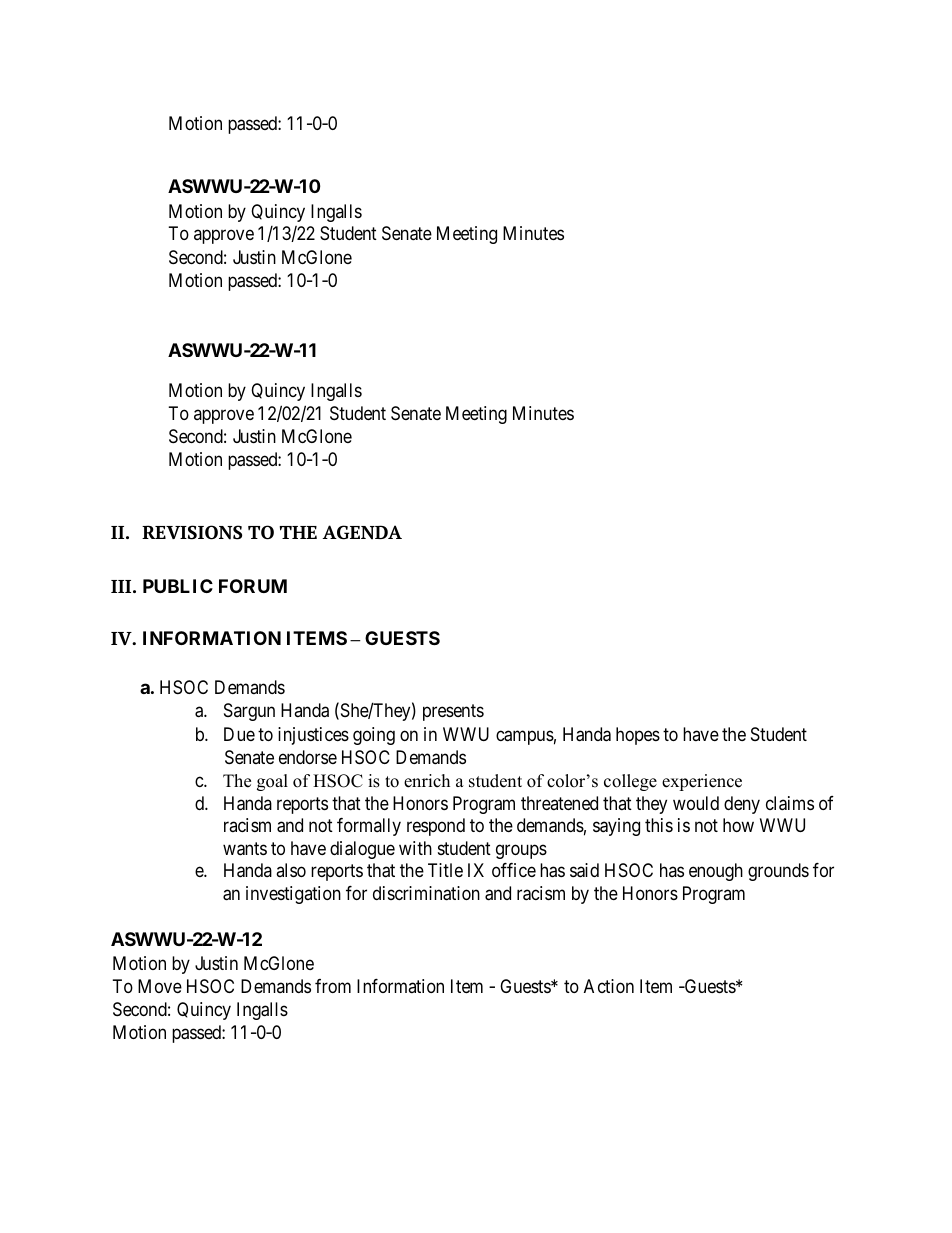 The height and width of the document is (1233, 952). Describe the element at coordinates (239, 734) in the document. I see `Due` at that location.
